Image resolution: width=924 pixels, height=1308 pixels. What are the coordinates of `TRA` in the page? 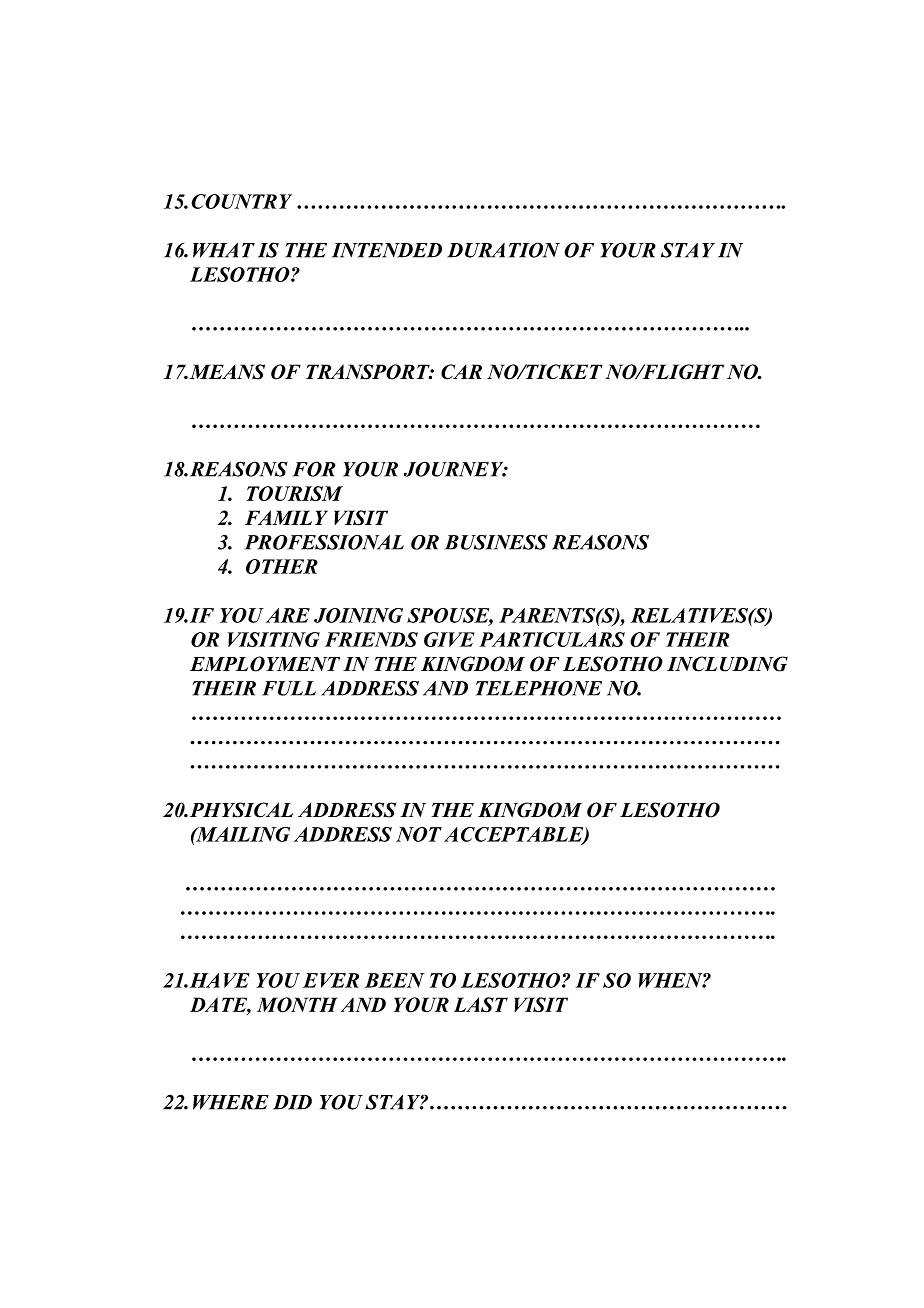 It's located at (326, 371).
